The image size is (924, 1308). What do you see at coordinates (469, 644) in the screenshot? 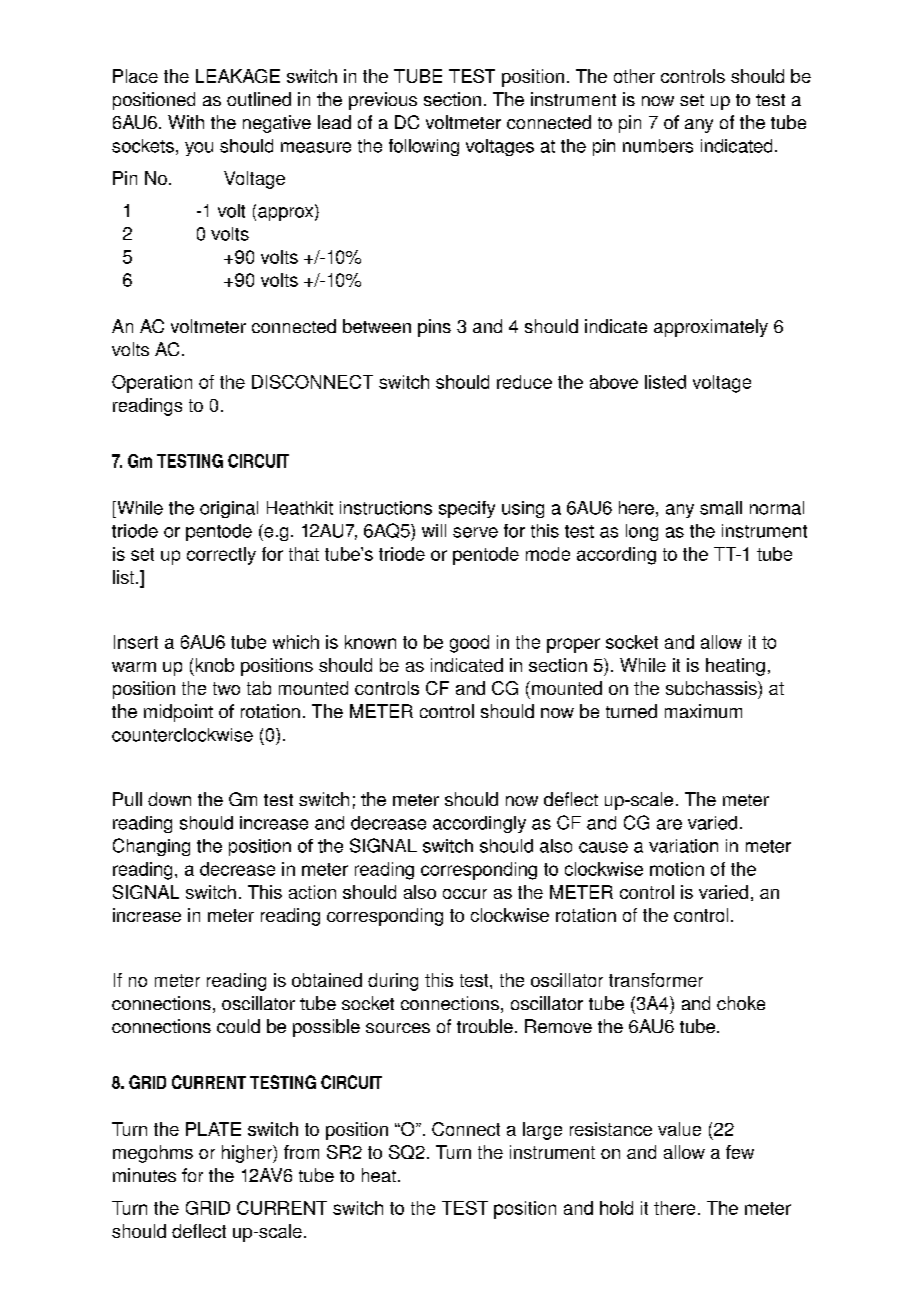
I see `good` at bounding box center [469, 644].
